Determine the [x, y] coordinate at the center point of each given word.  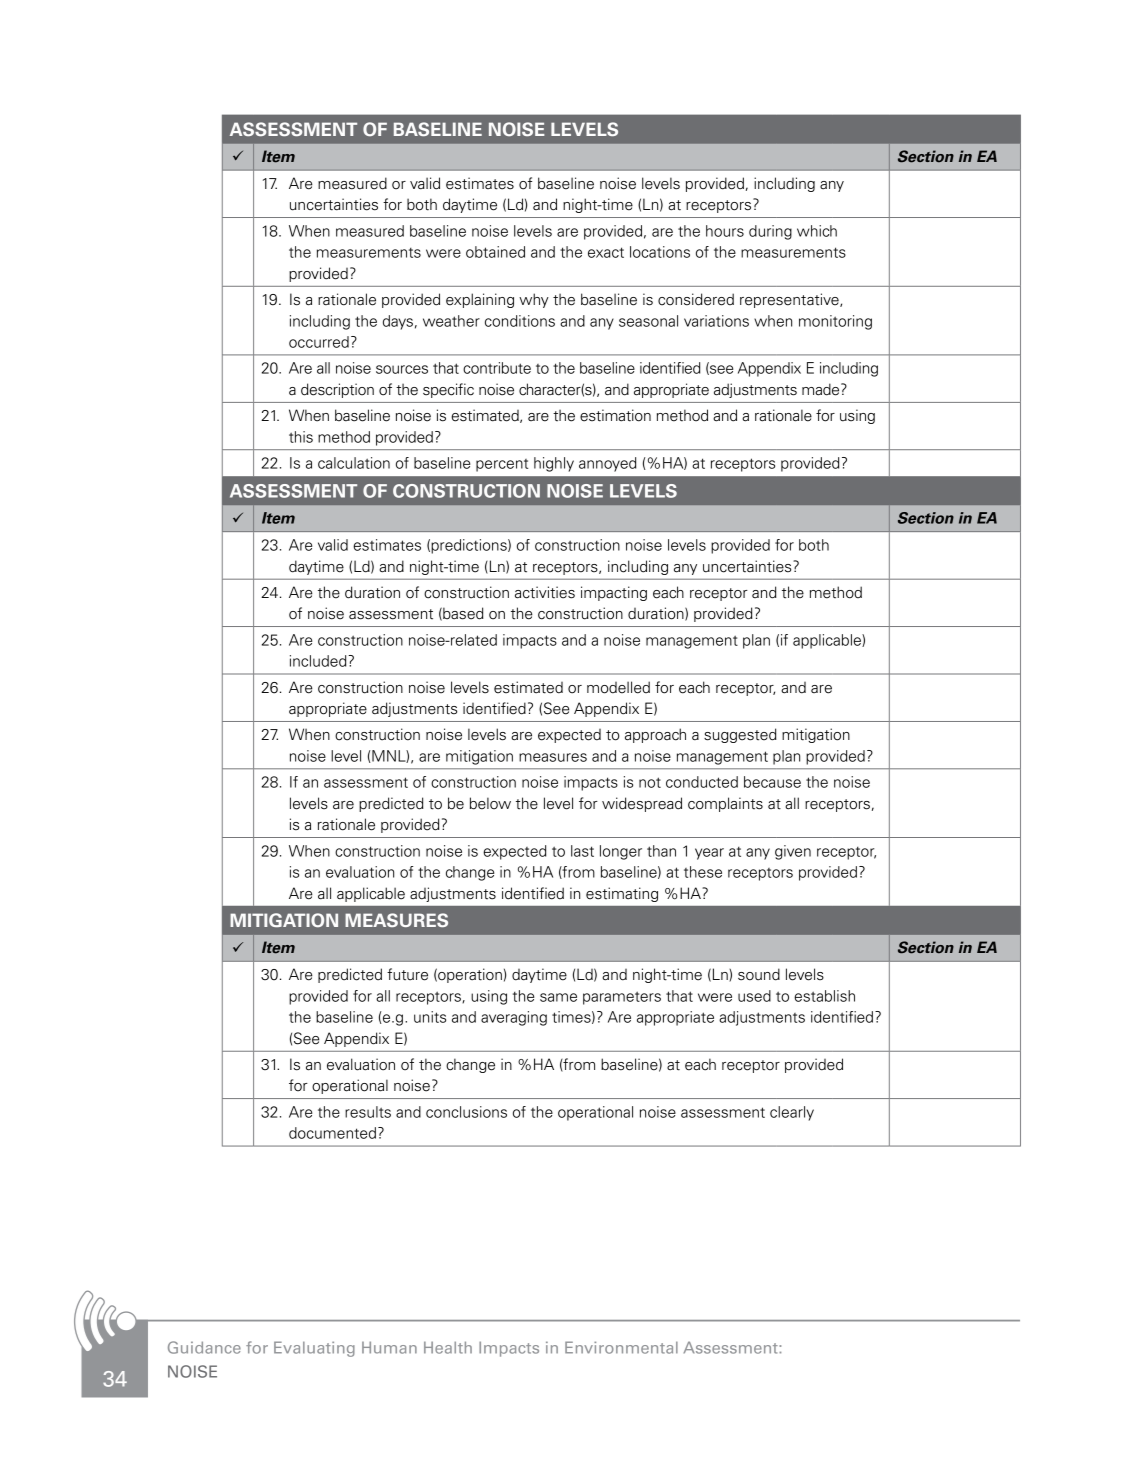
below [490, 803]
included [319, 661]
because [772, 782]
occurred [319, 342]
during [770, 232]
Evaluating [314, 1349]
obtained [495, 252]
